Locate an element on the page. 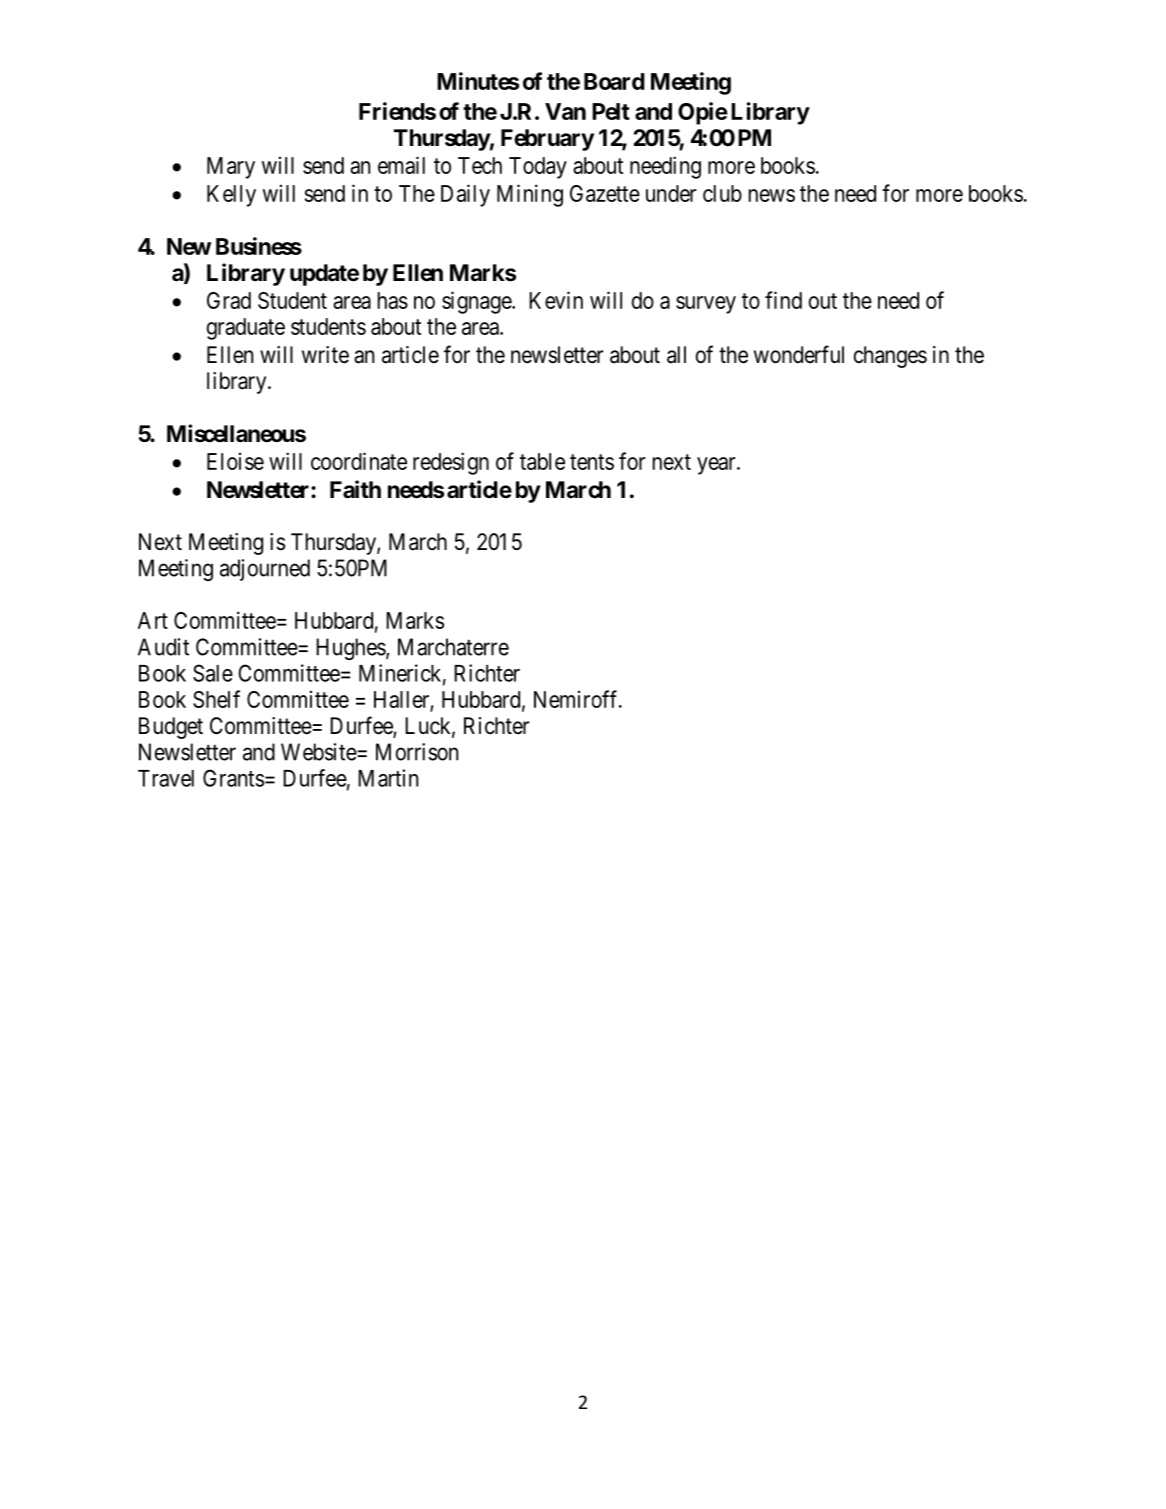 The image size is (1166, 1509). Grants is located at coordinates (233, 778).
